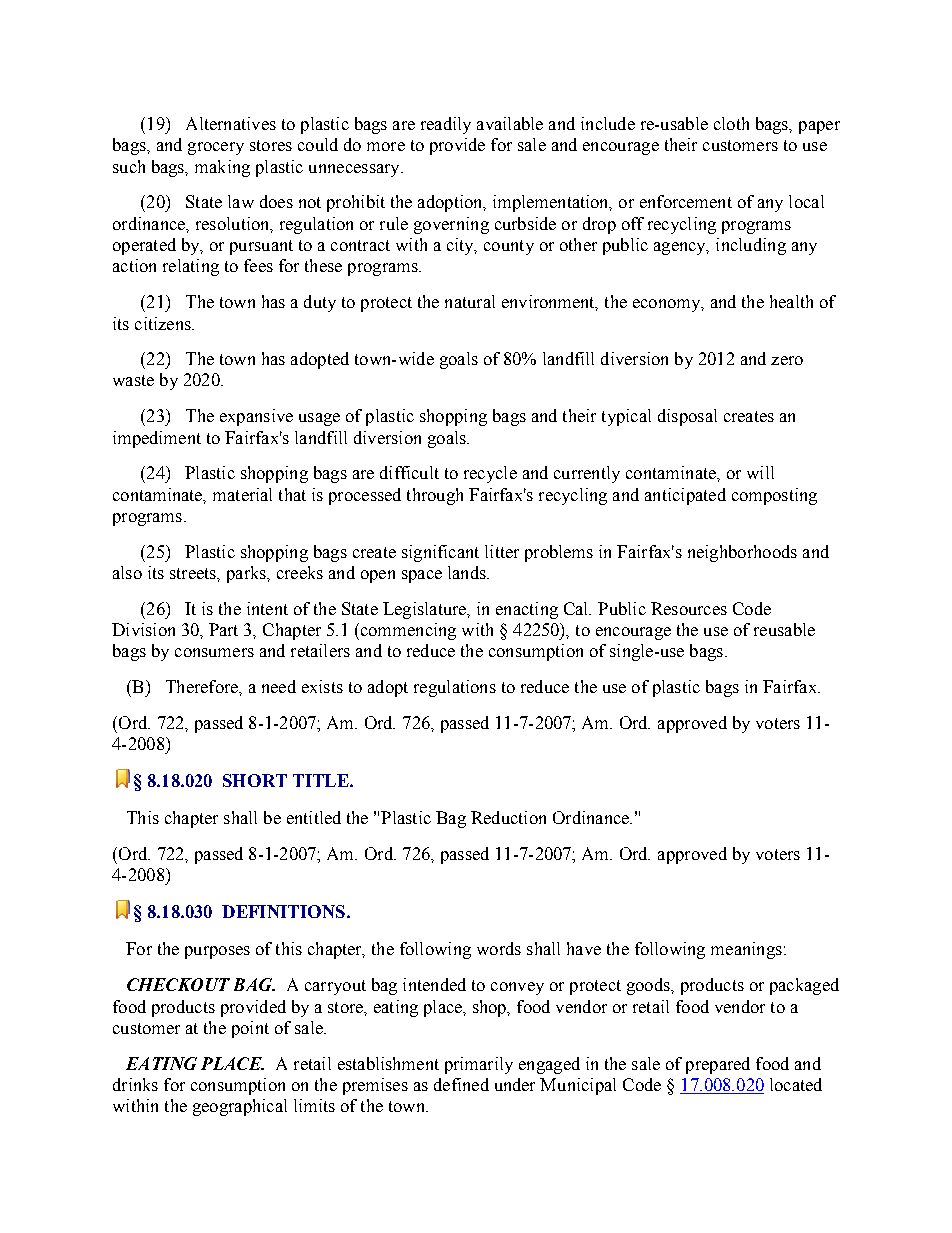  Describe the element at coordinates (787, 360) in the document. I see `zero` at that location.
